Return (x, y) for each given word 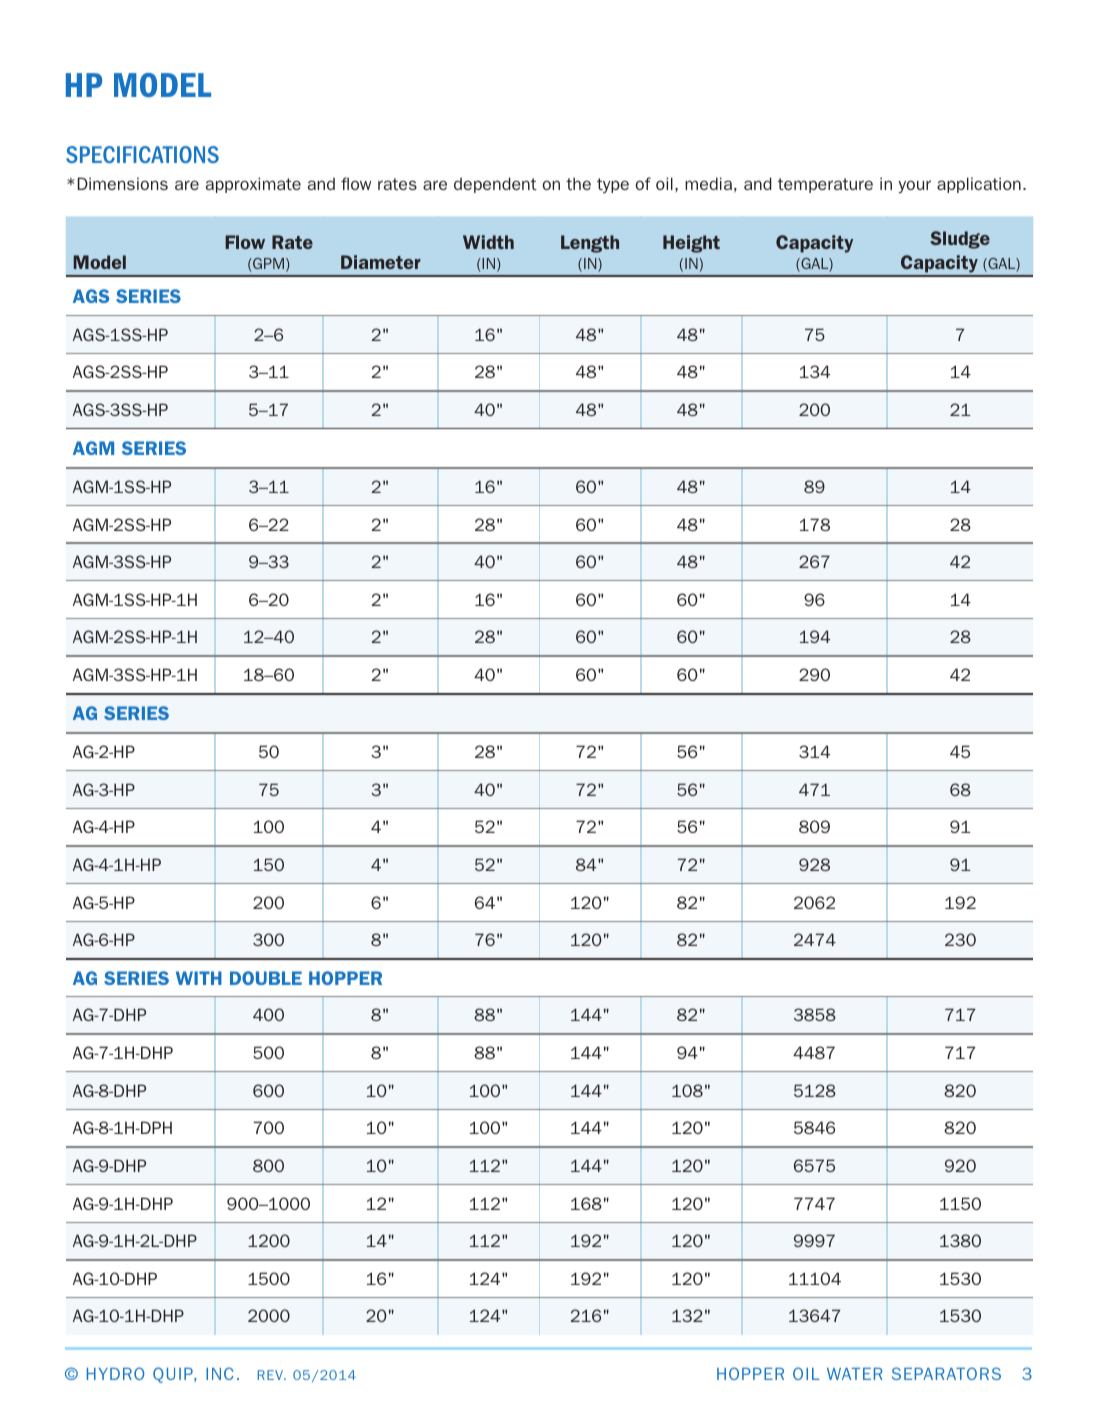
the (578, 183)
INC (220, 1373)
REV (272, 1375)
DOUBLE (266, 978)
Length (590, 244)
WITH (199, 978)
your (914, 186)
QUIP (174, 1375)
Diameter (381, 262)
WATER (855, 1374)
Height (691, 244)
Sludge (960, 240)
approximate (253, 185)
